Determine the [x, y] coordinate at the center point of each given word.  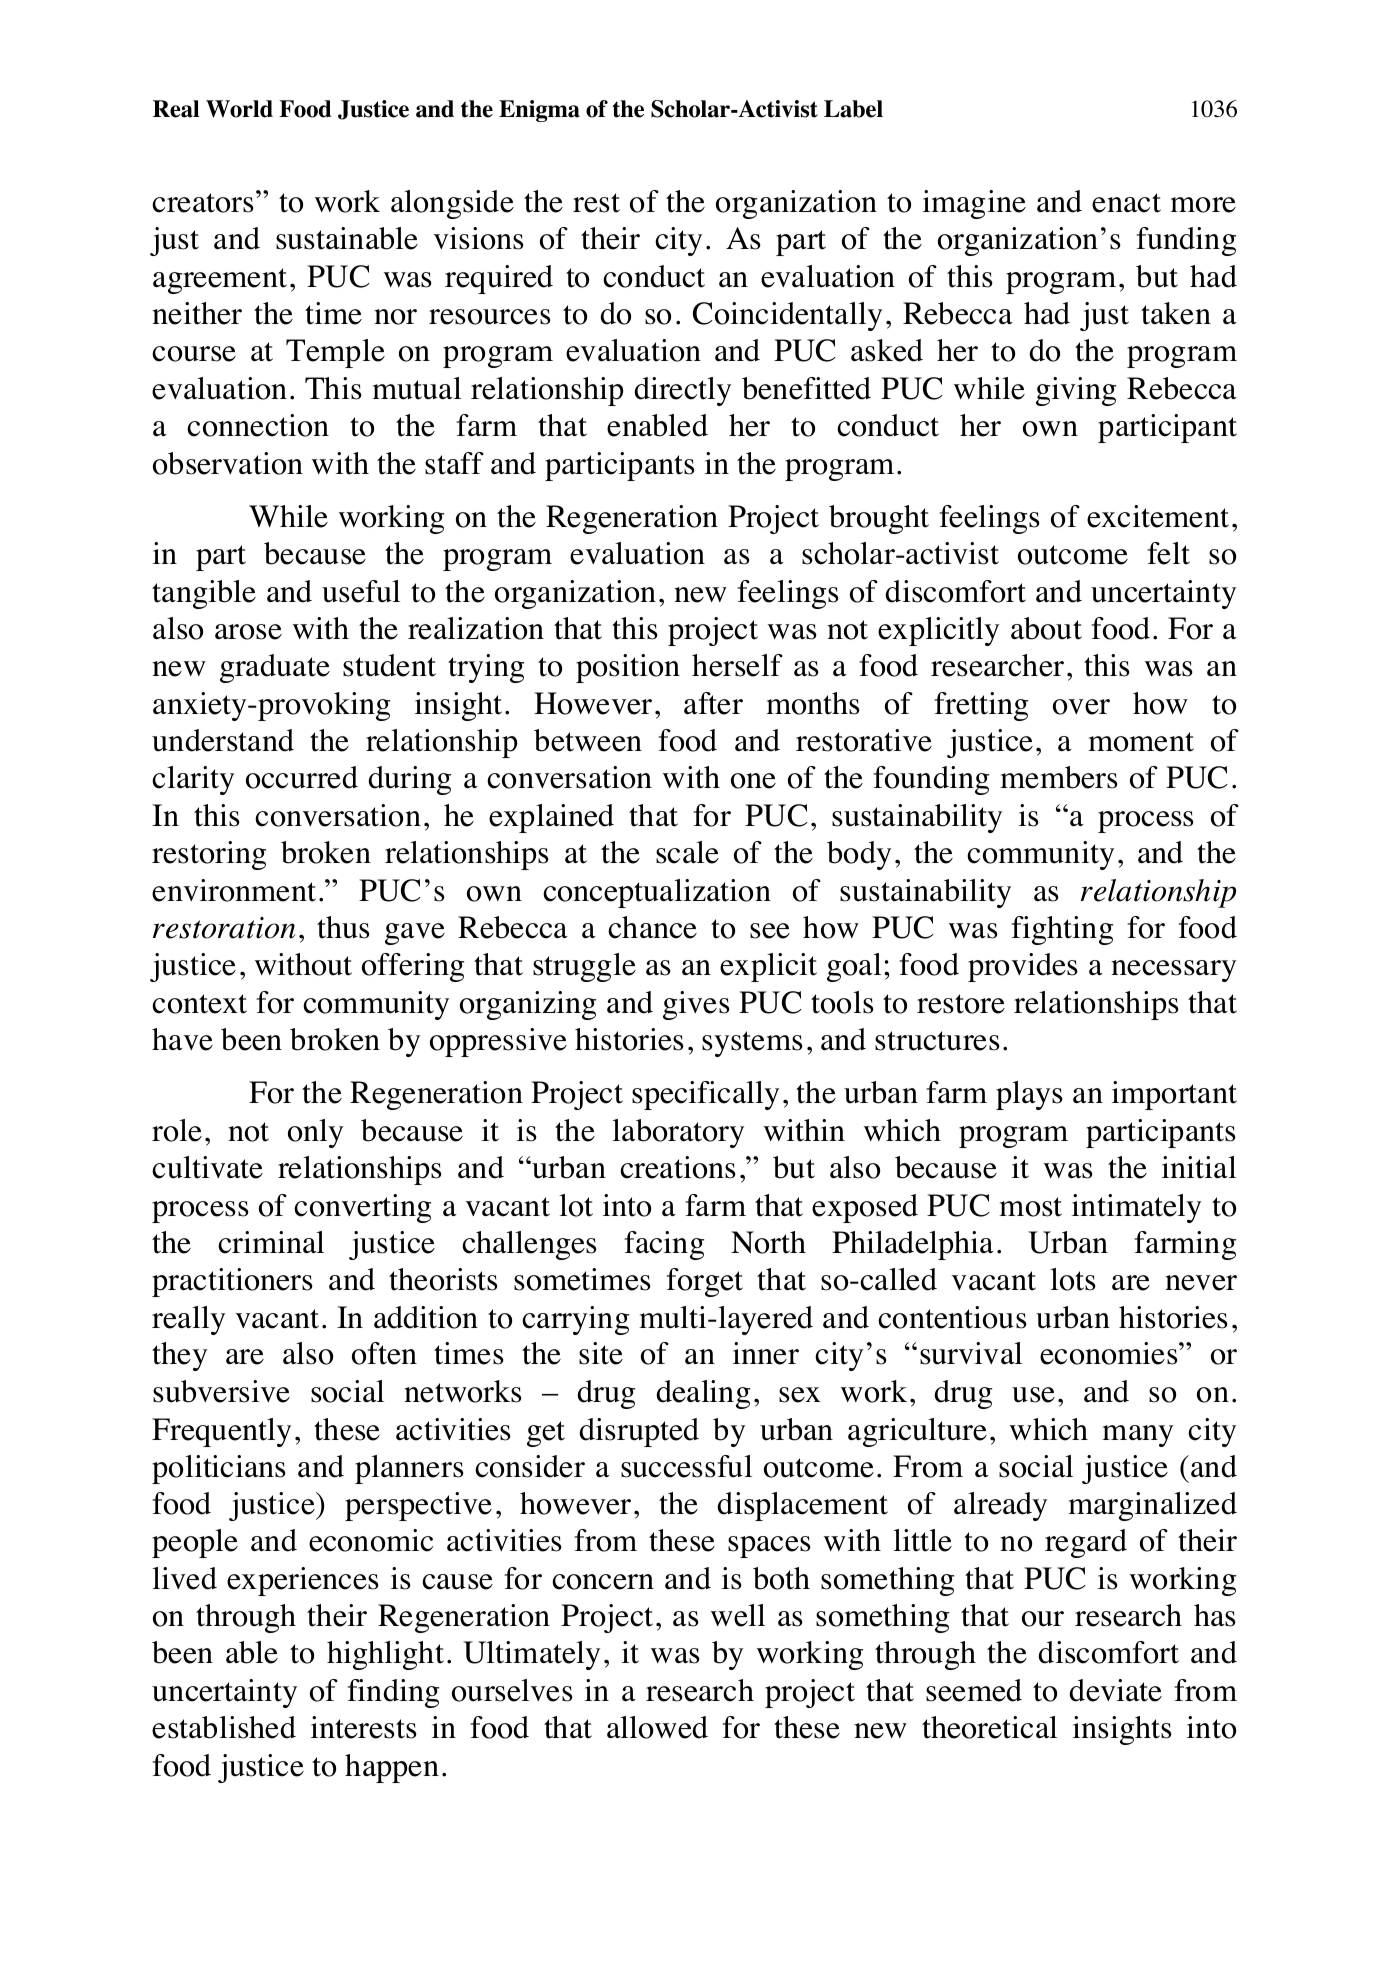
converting [362, 1208]
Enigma [539, 111]
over [1081, 707]
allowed [657, 1727]
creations [678, 1167]
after [713, 703]
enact [1126, 203]
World [239, 109]
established [224, 1727]
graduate [275, 668]
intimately [1136, 1208]
